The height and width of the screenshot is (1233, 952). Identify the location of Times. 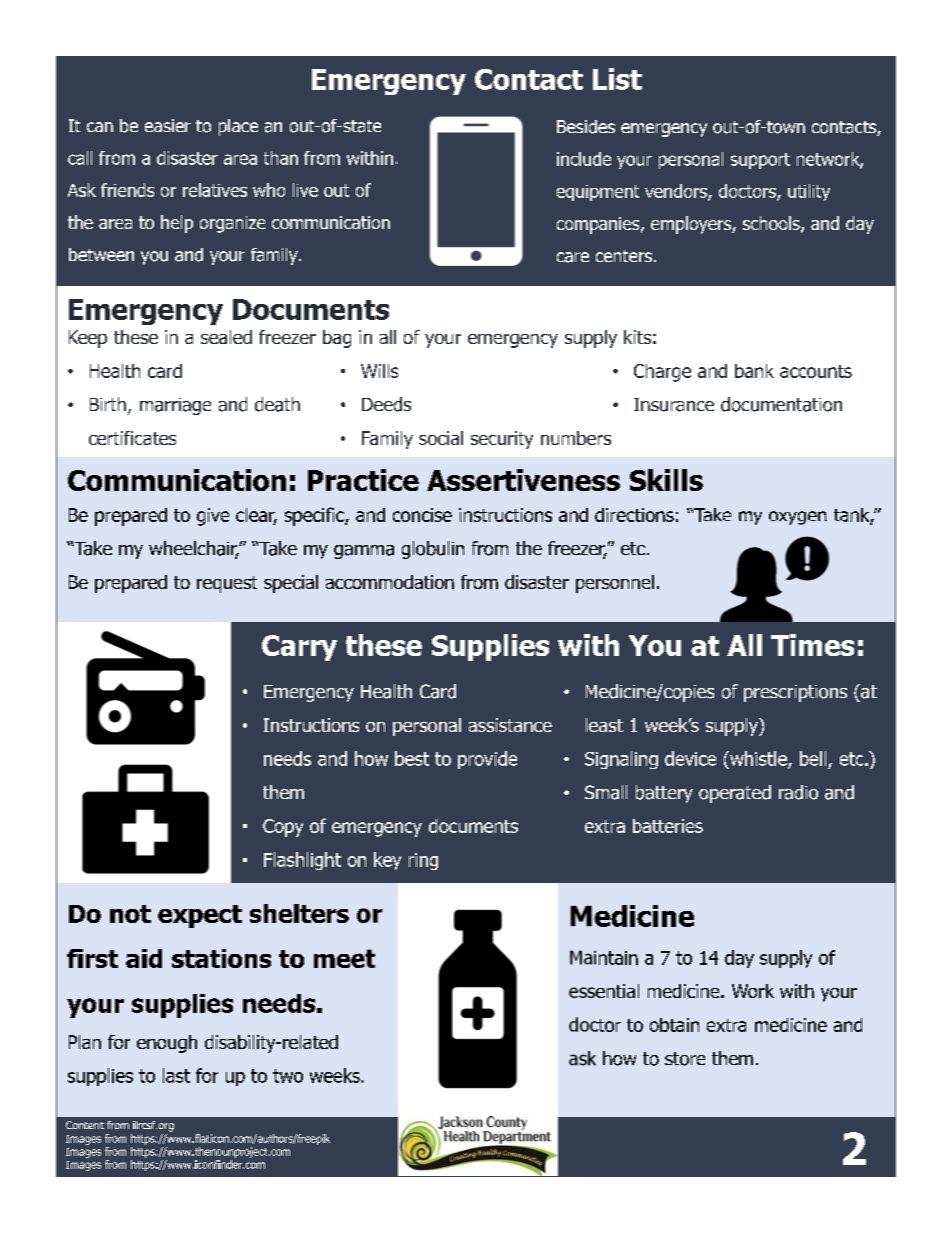
(812, 645).
